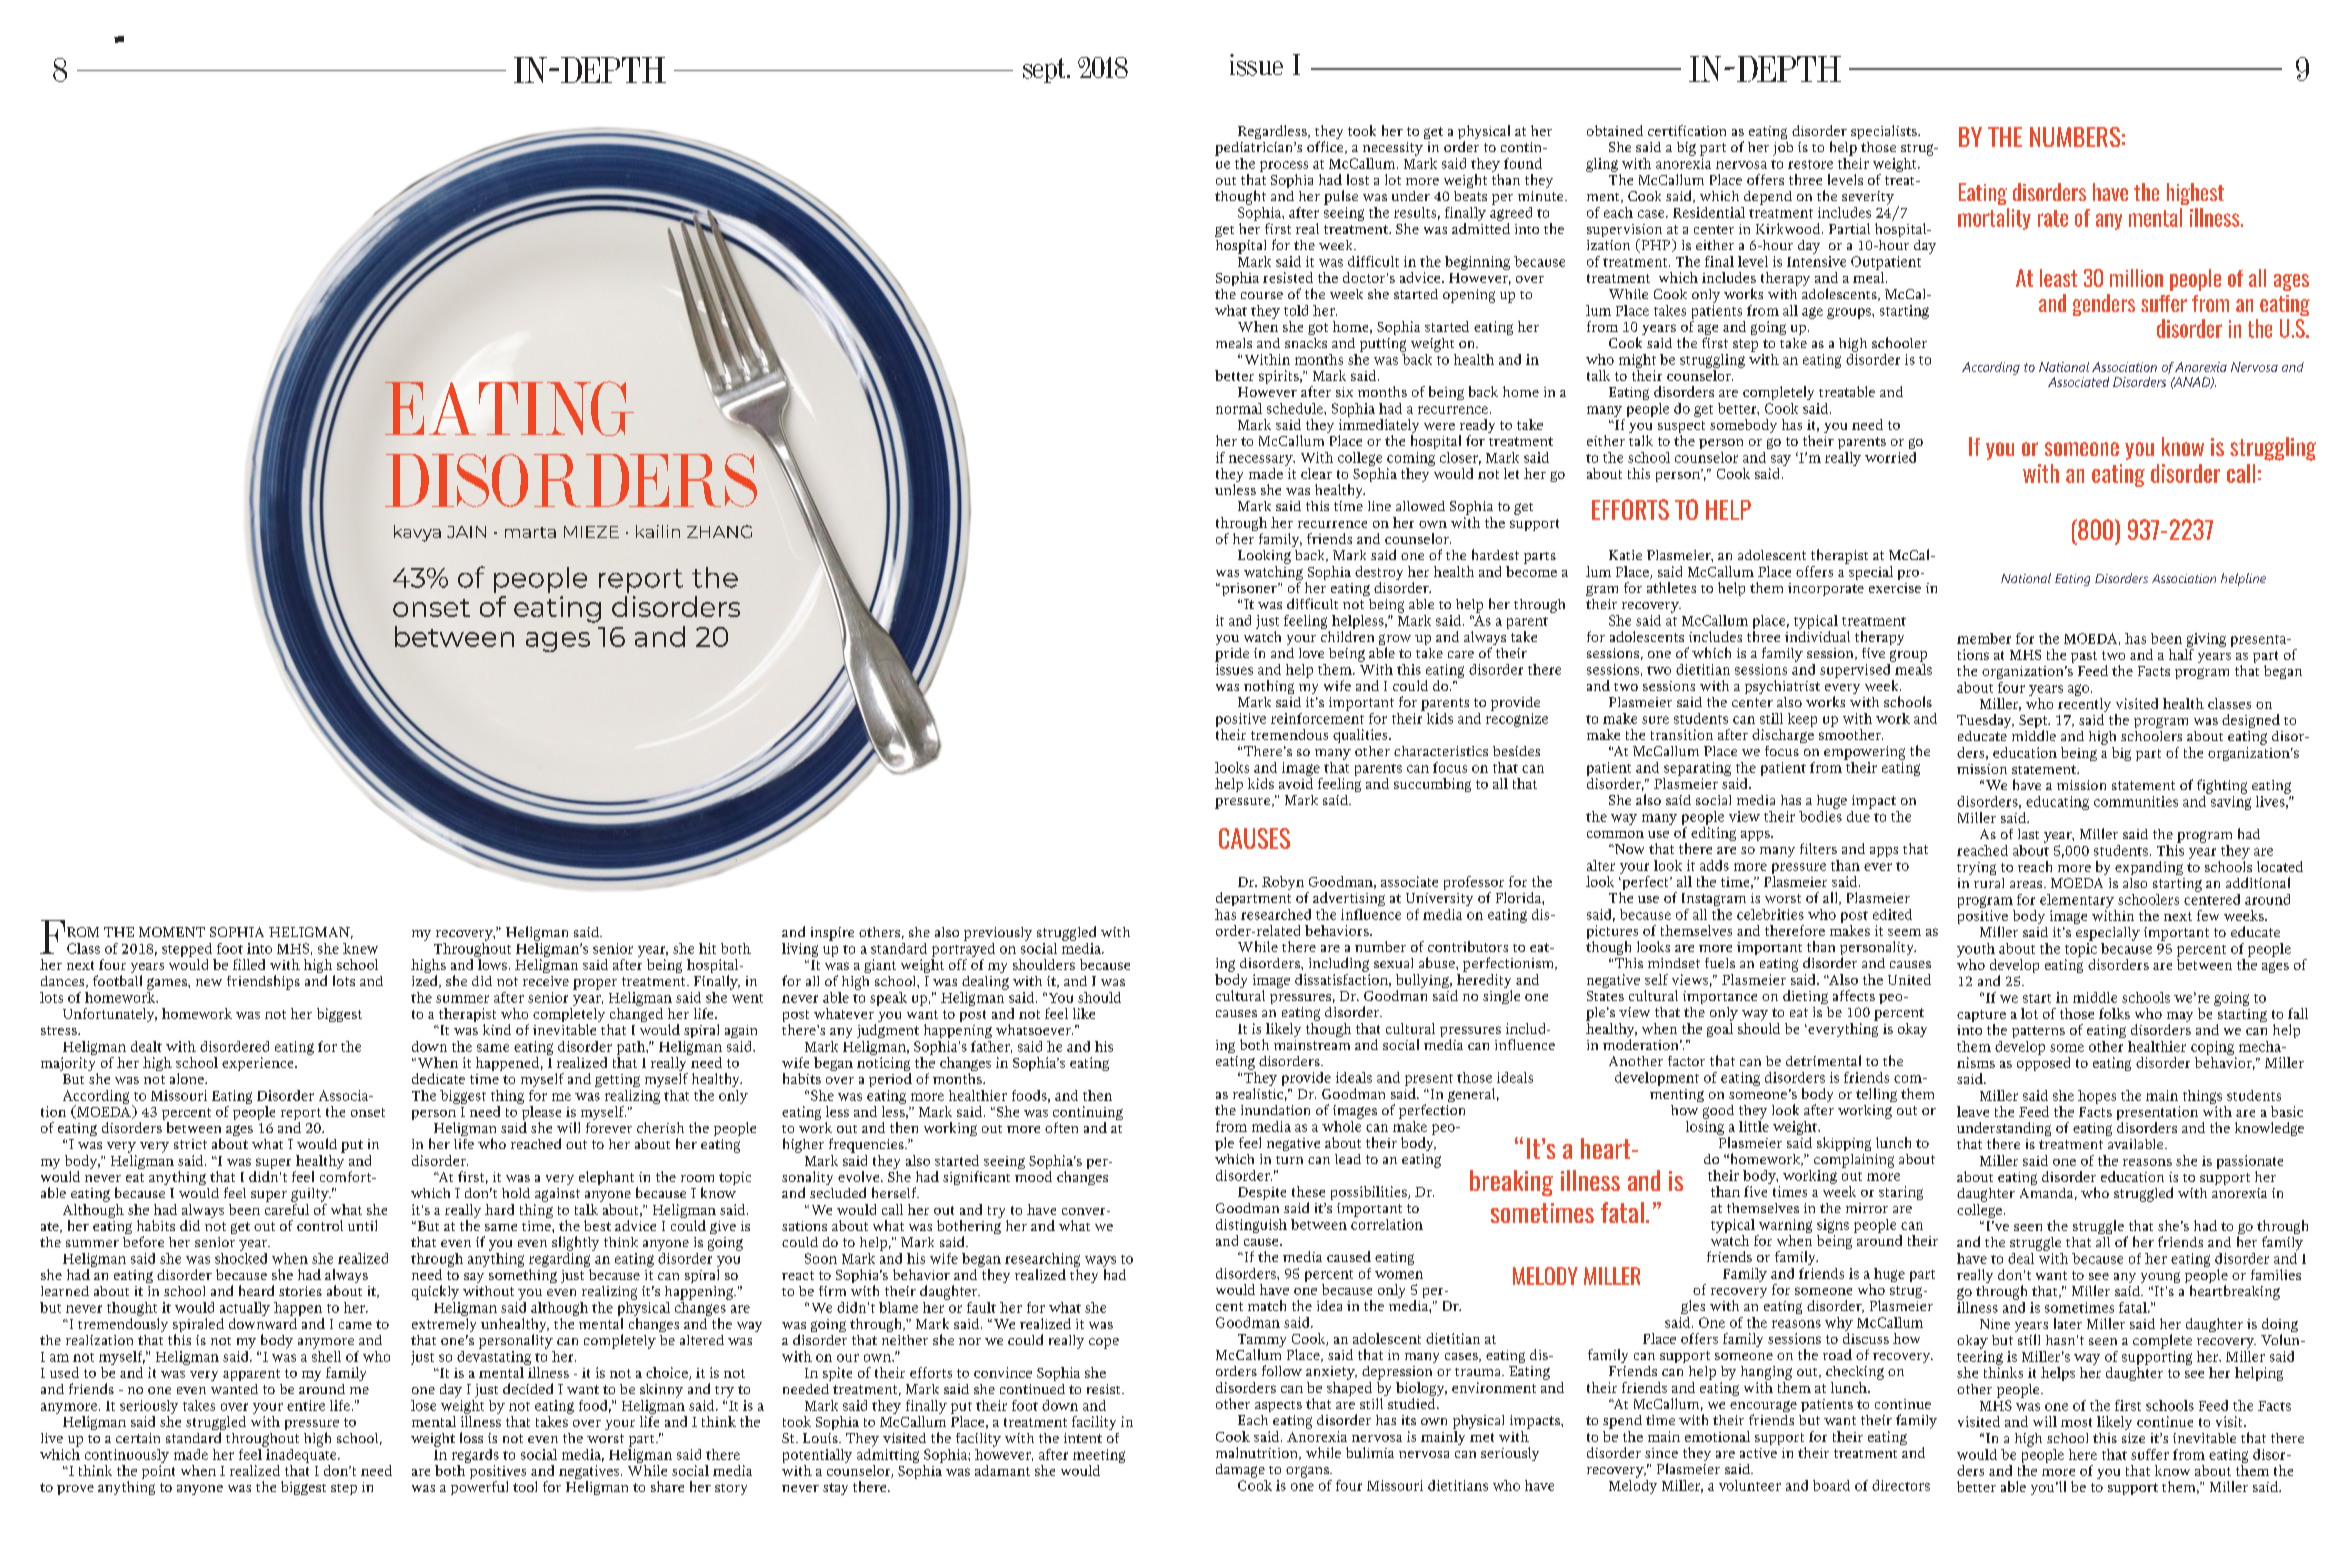  Describe the element at coordinates (417, 533) in the document. I see `kavya` at that location.
